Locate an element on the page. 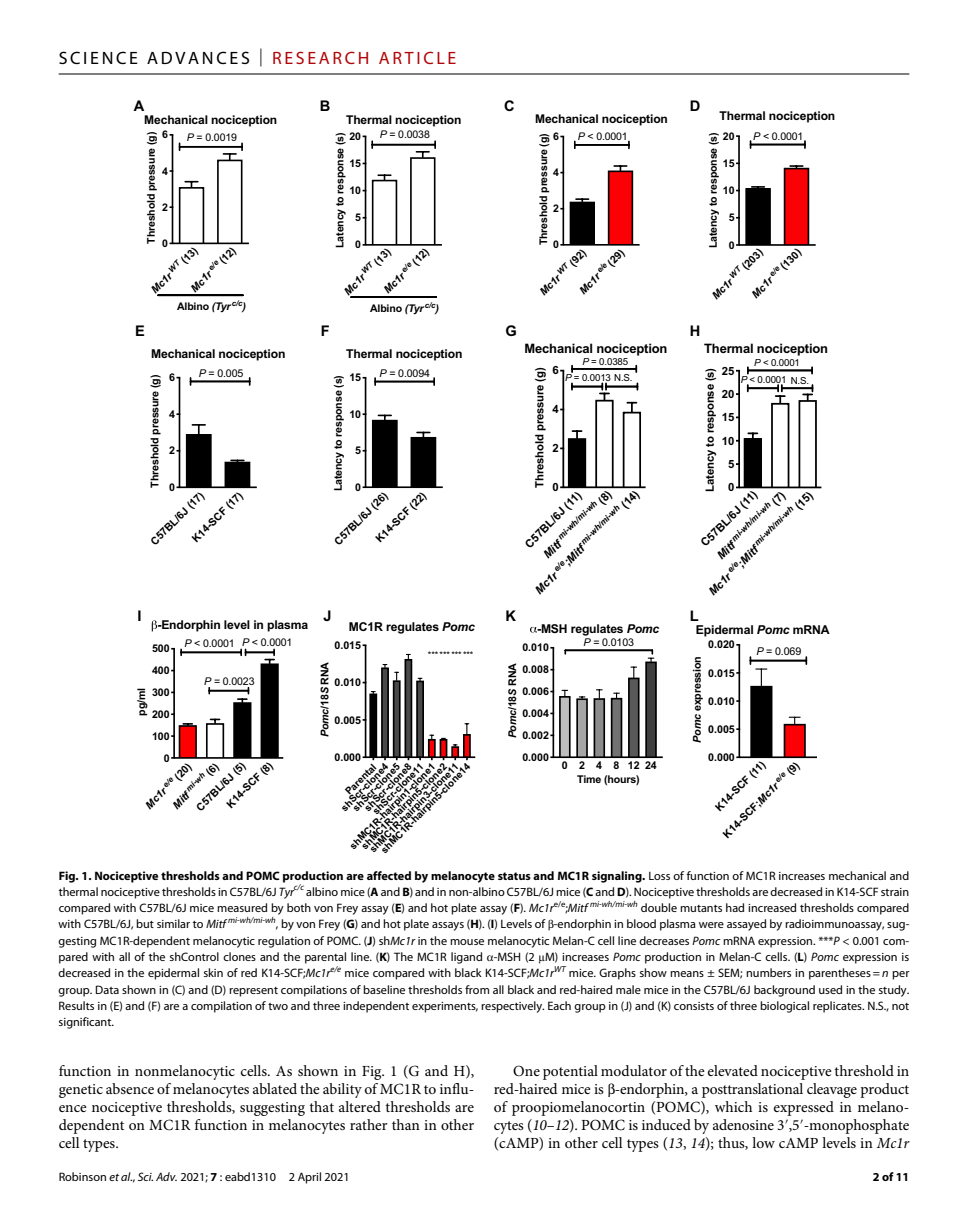 Image resolution: width=968 pixels, height=1232 pixels. Time is located at coordinates (589, 779).
